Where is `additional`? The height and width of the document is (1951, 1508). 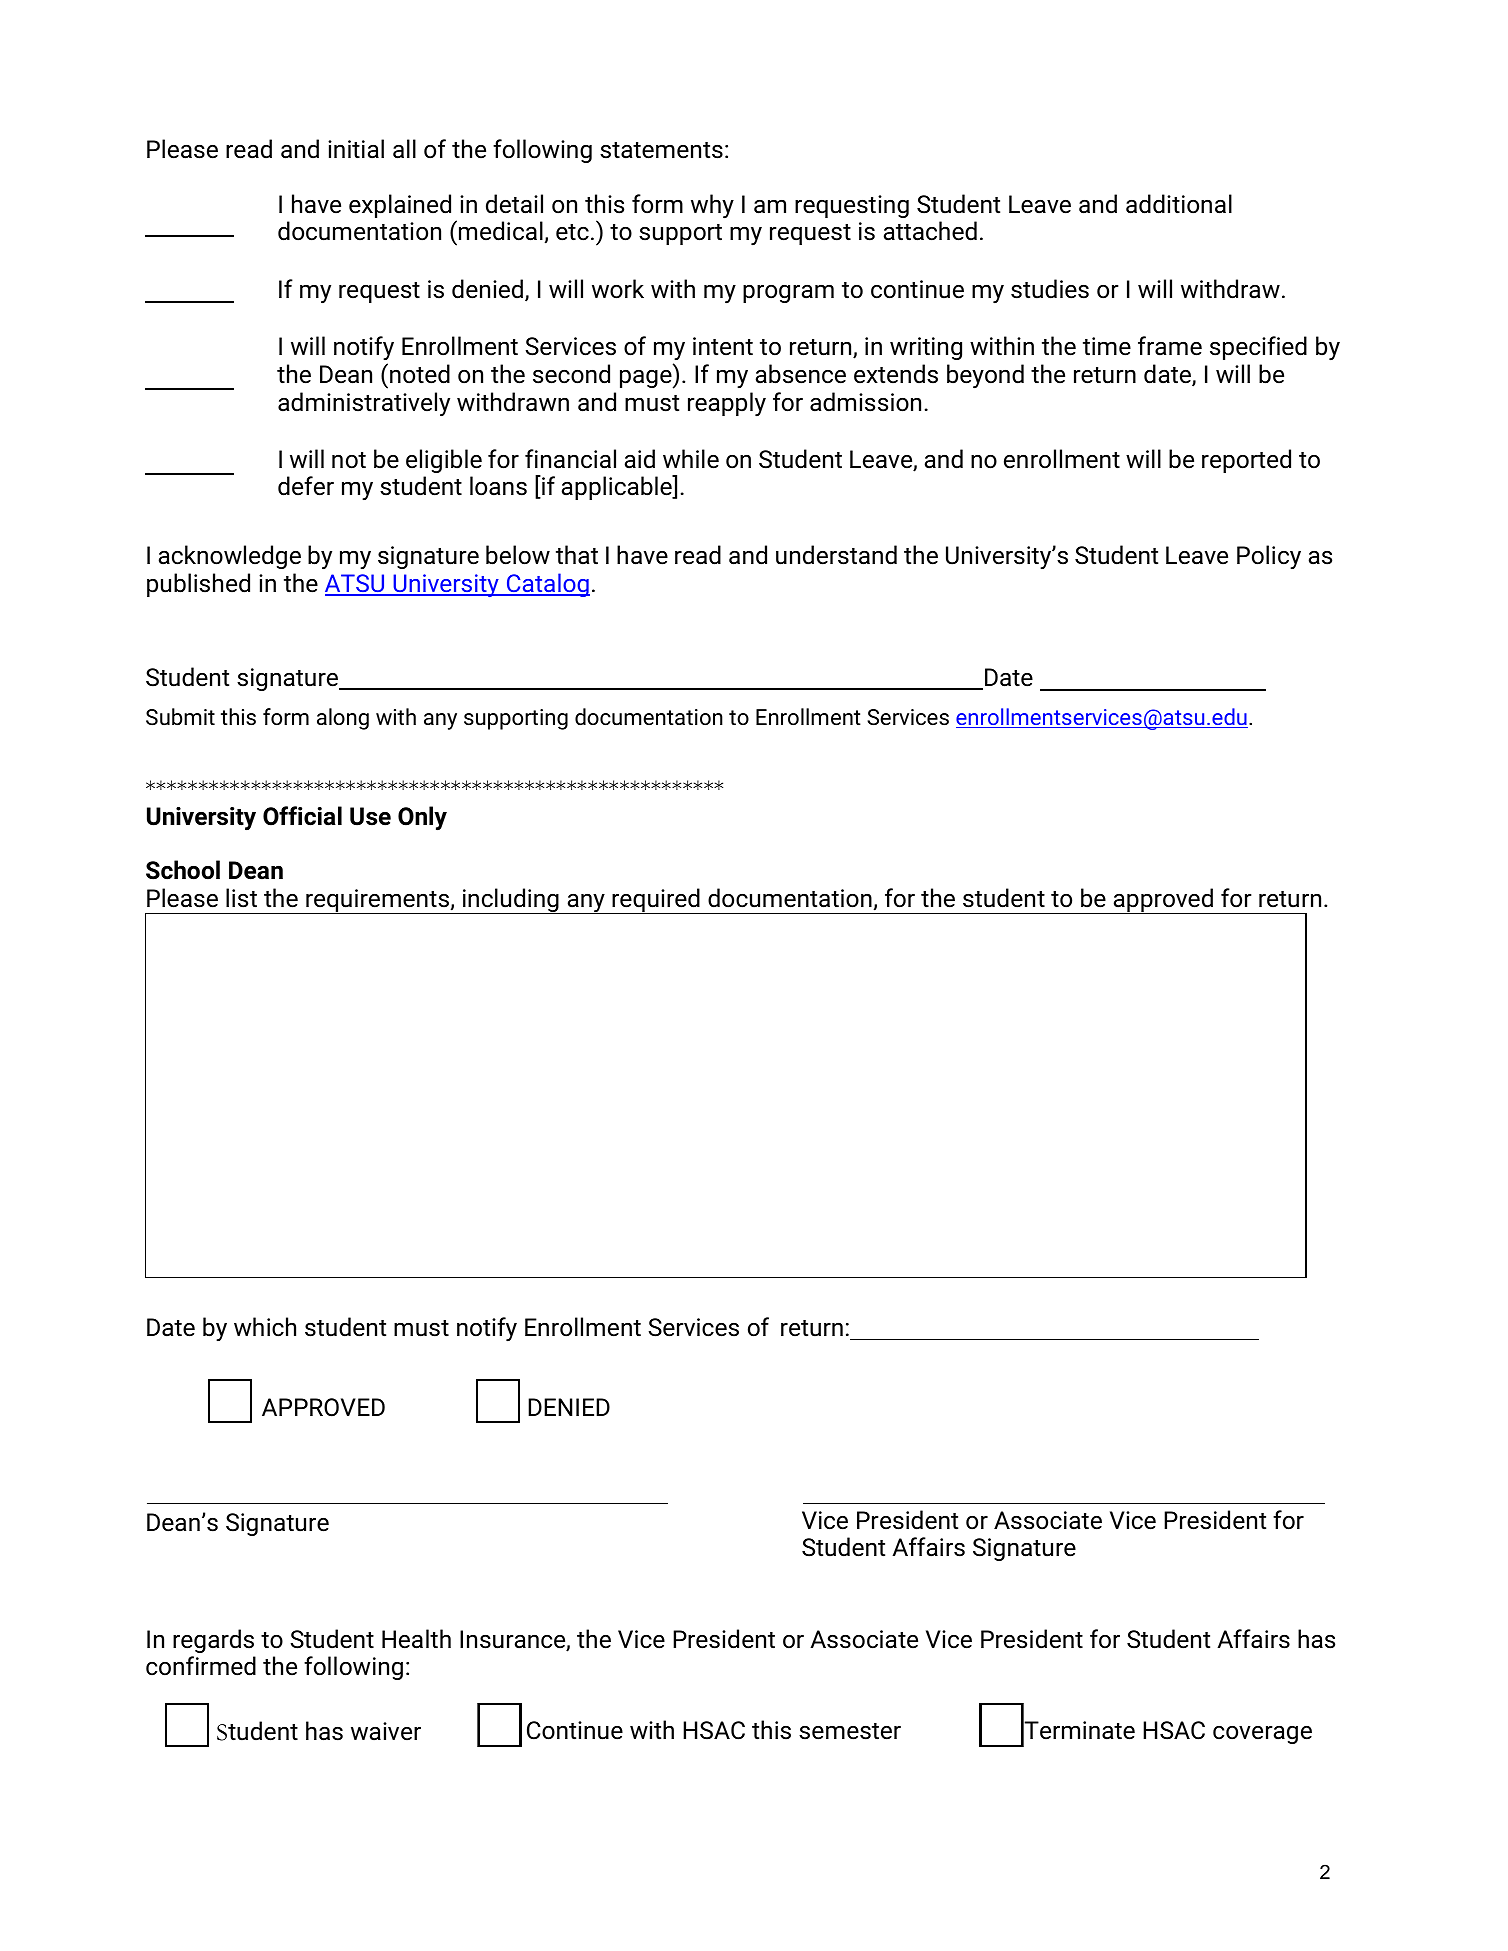 additional is located at coordinates (1179, 204).
